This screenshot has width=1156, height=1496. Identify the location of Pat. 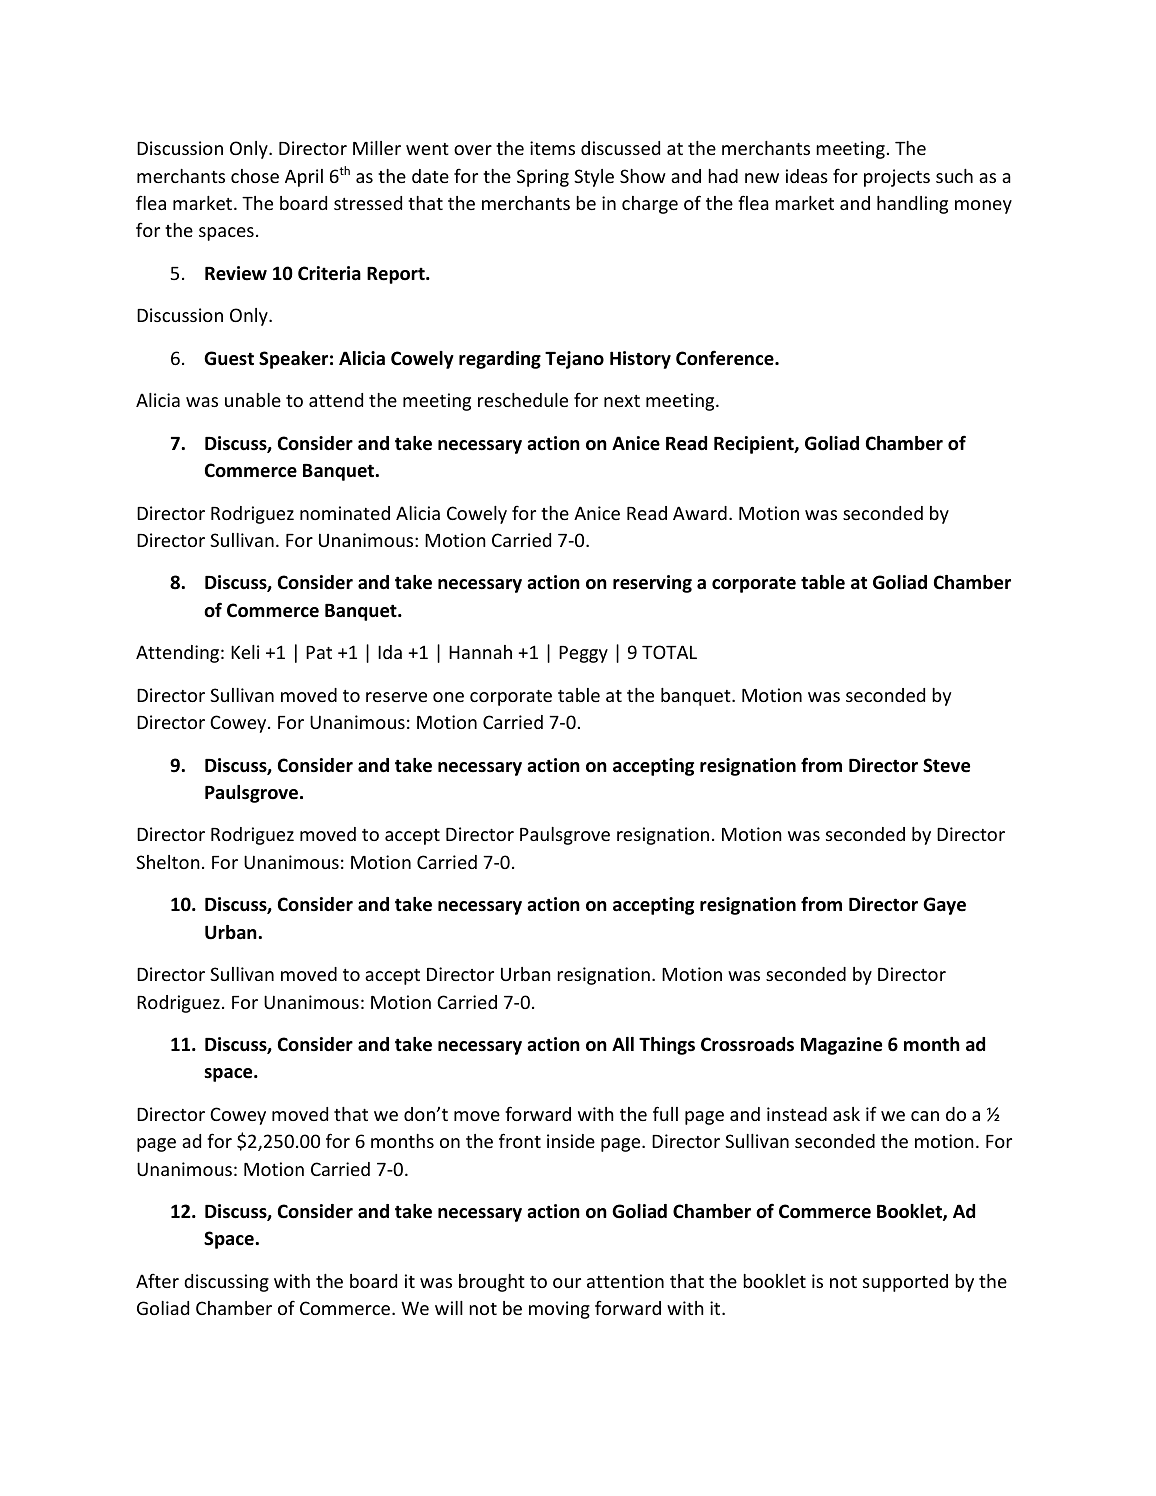
(319, 652).
